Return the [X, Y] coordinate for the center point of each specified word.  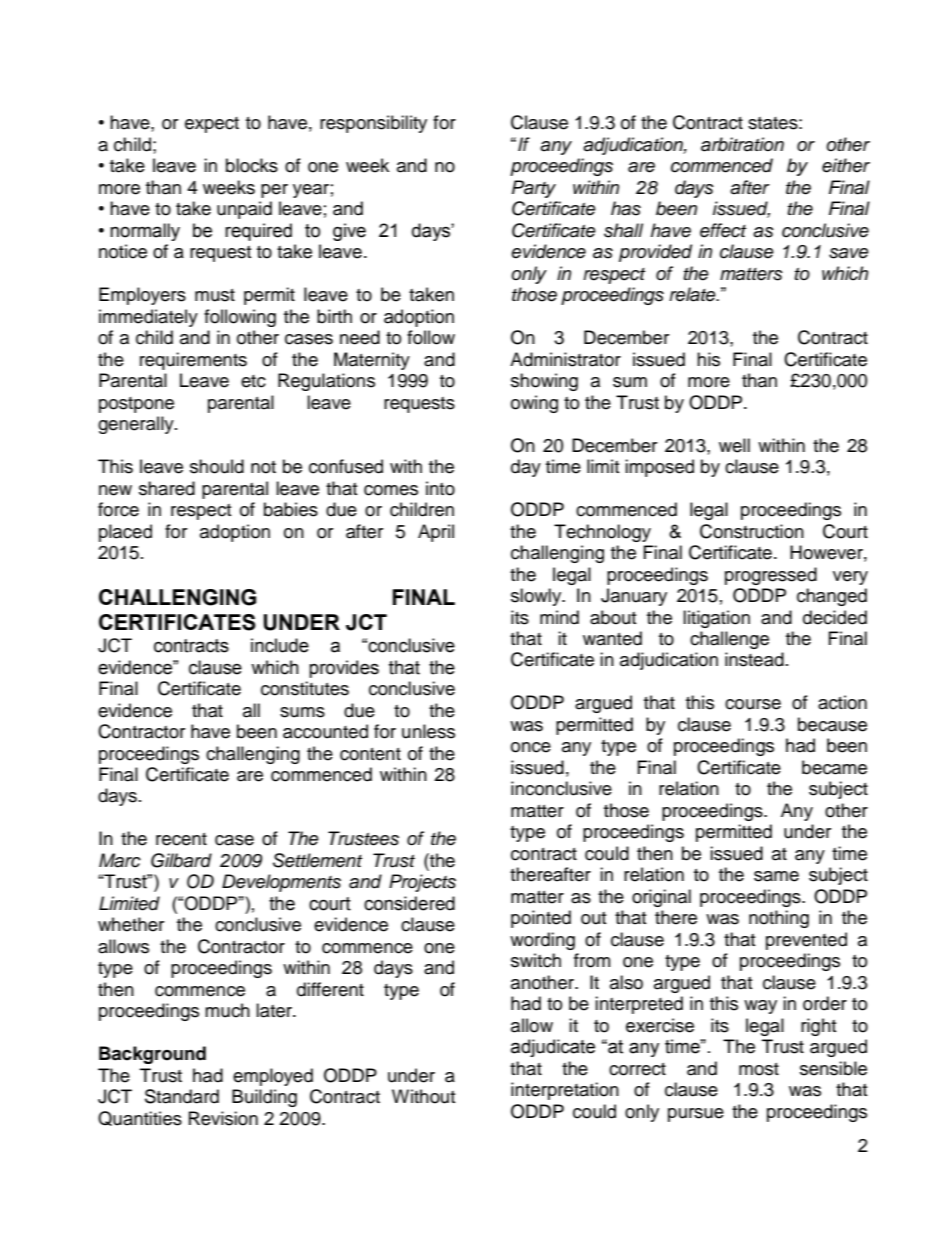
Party [534, 189]
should [217, 466]
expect [212, 125]
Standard [182, 1096]
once [531, 747]
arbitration [742, 144]
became [834, 767]
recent [181, 839]
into [440, 488]
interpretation [565, 1091]
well [734, 445]
